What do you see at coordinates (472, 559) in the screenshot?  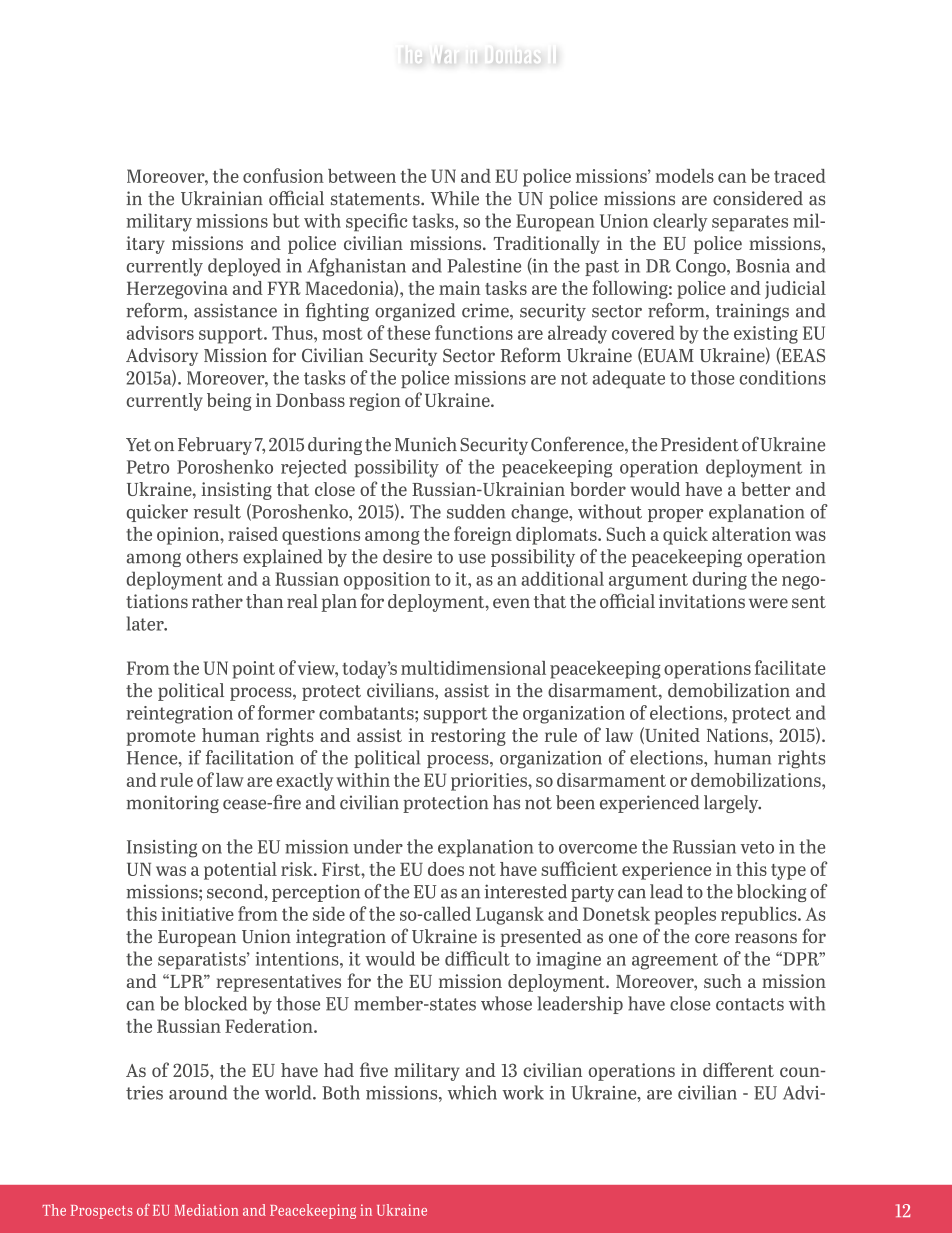 I see `use` at bounding box center [472, 559].
